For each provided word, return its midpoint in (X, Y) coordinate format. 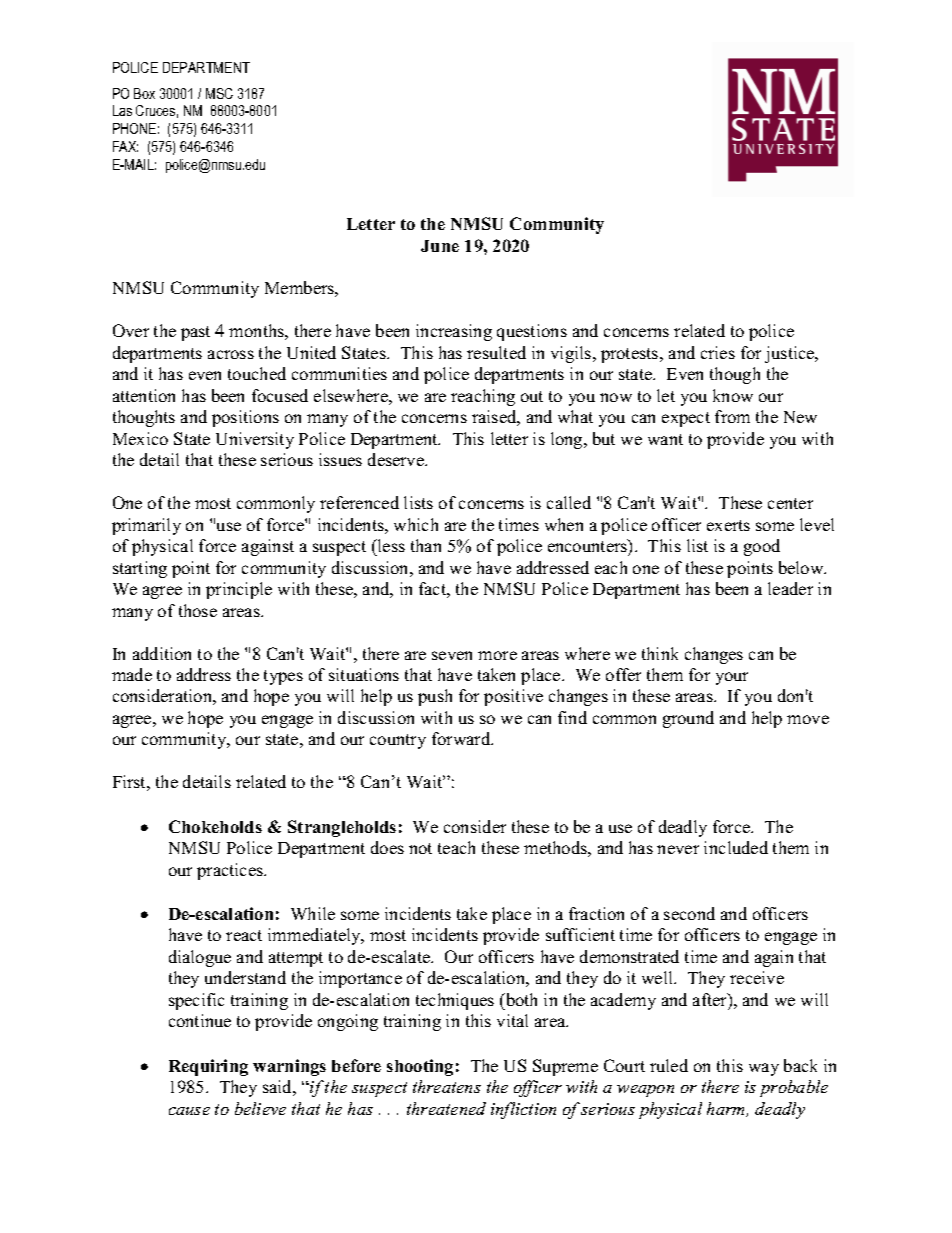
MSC (219, 93)
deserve (397, 459)
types (283, 677)
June (440, 246)
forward (462, 738)
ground (688, 719)
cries (718, 352)
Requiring (208, 1067)
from (732, 416)
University (255, 440)
